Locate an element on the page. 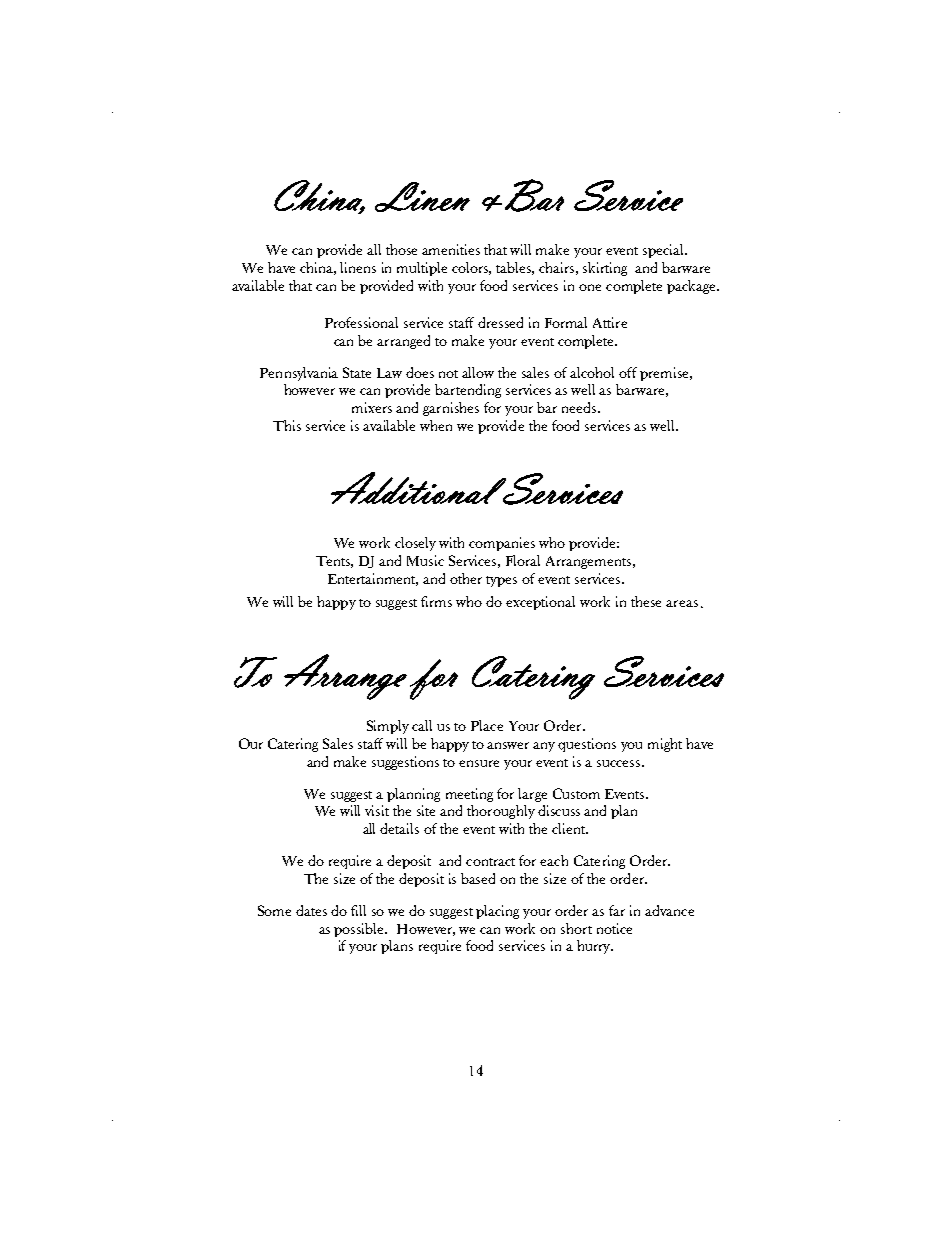 This page has width=952, height=1233. Simply is located at coordinates (388, 727).
